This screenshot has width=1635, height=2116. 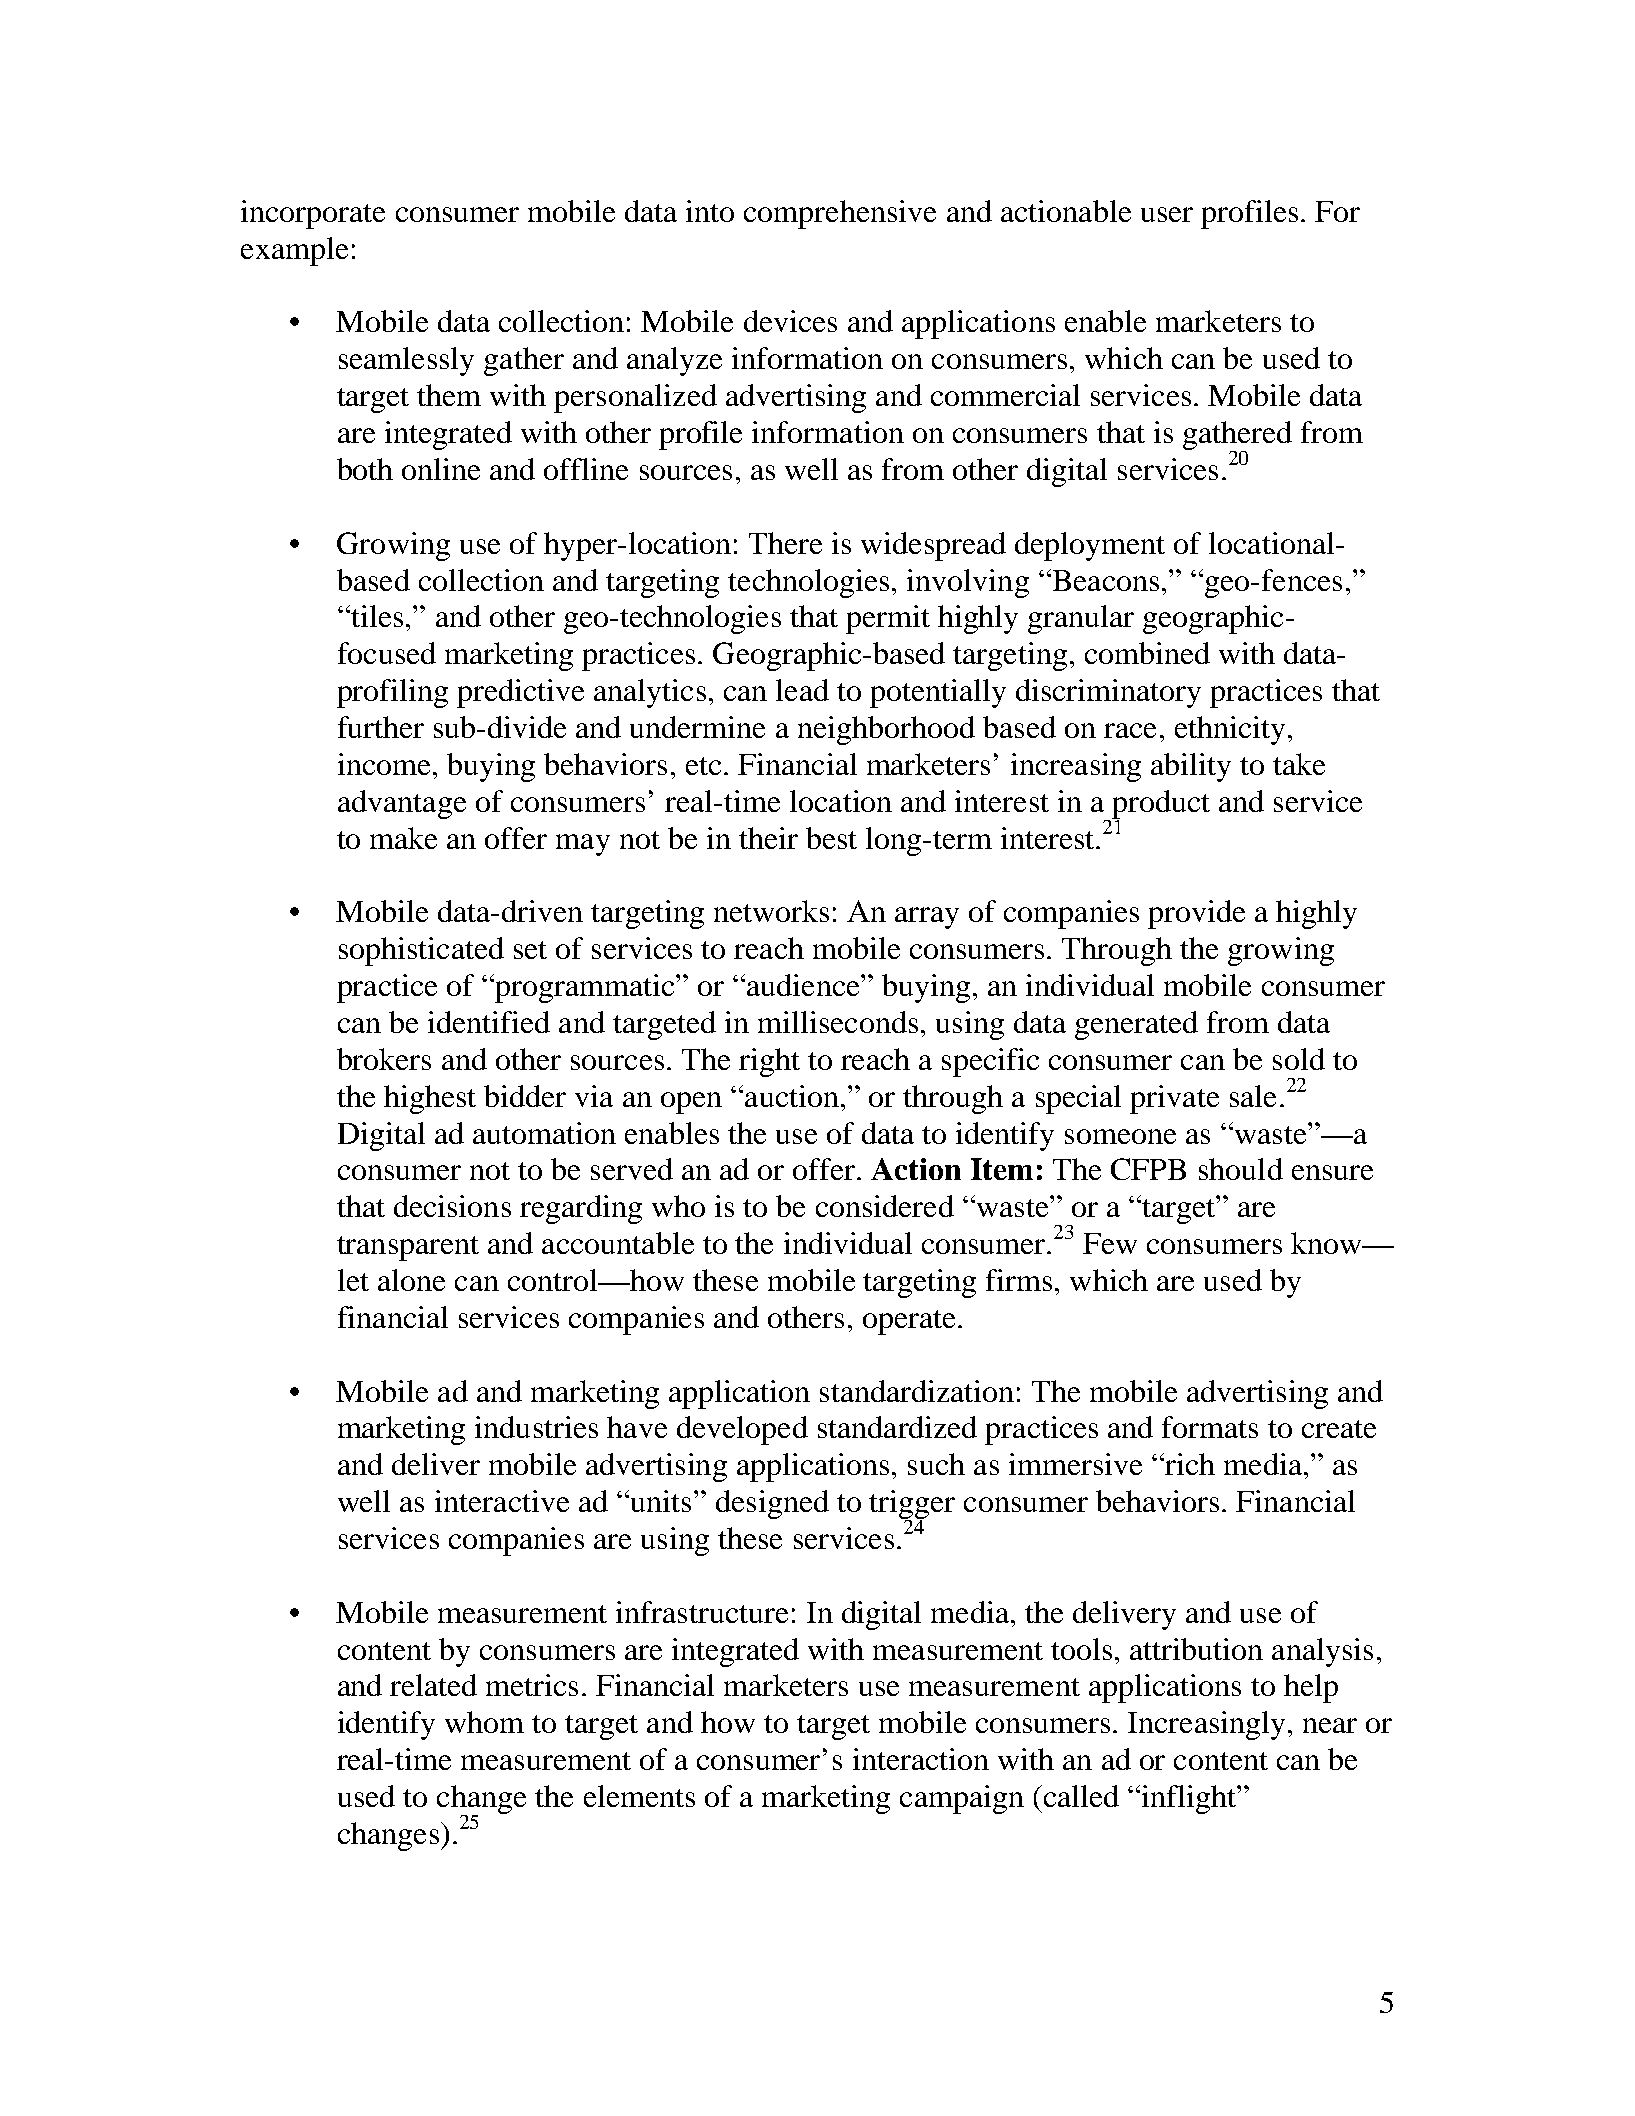 What do you see at coordinates (1136, 1025) in the screenshot?
I see `generated` at bounding box center [1136, 1025].
